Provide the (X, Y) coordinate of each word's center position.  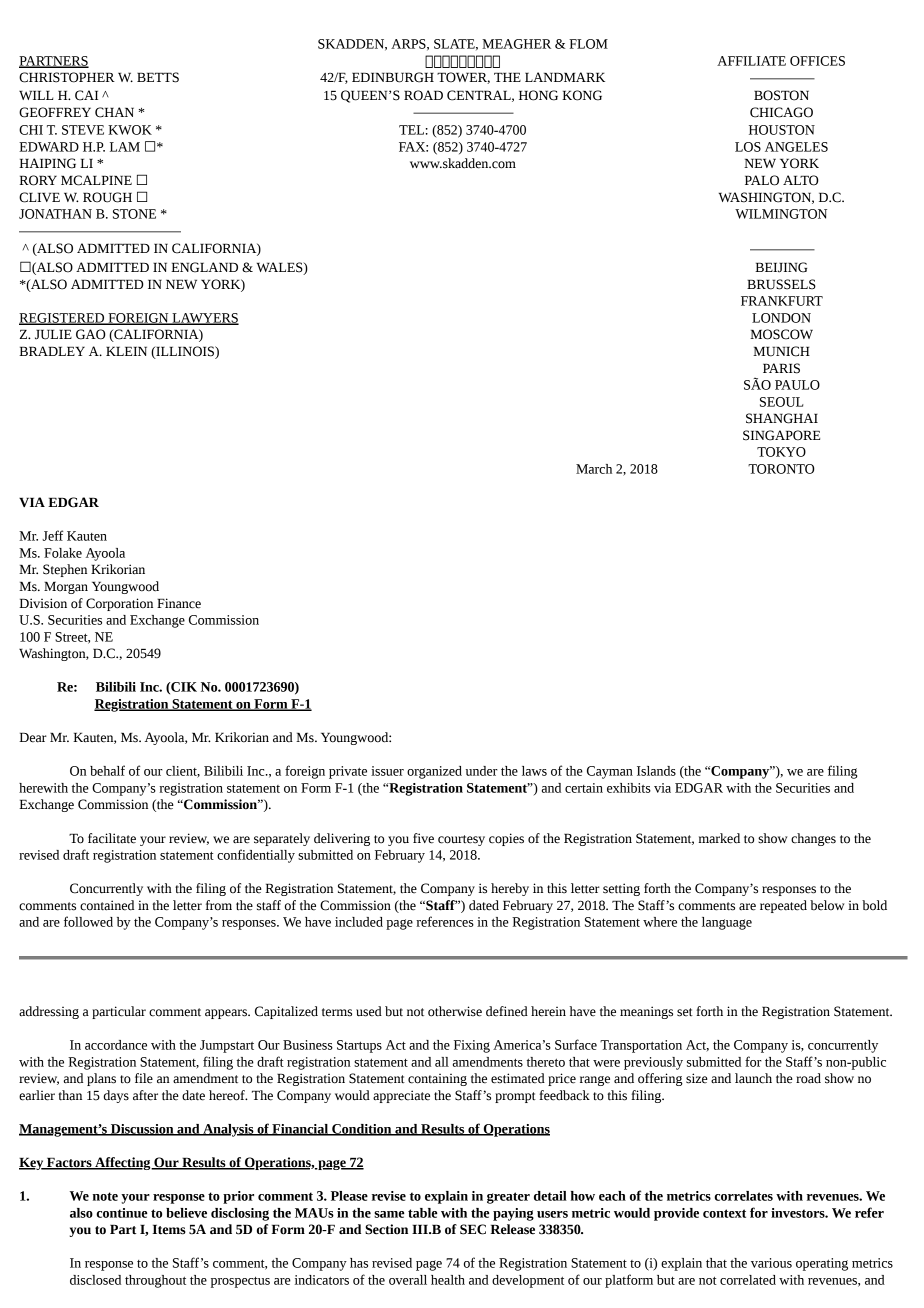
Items (169, 1229)
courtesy (461, 840)
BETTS (158, 77)
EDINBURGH (393, 77)
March (594, 469)
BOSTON (781, 95)
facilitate (112, 838)
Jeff (52, 535)
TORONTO (781, 469)
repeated (783, 906)
